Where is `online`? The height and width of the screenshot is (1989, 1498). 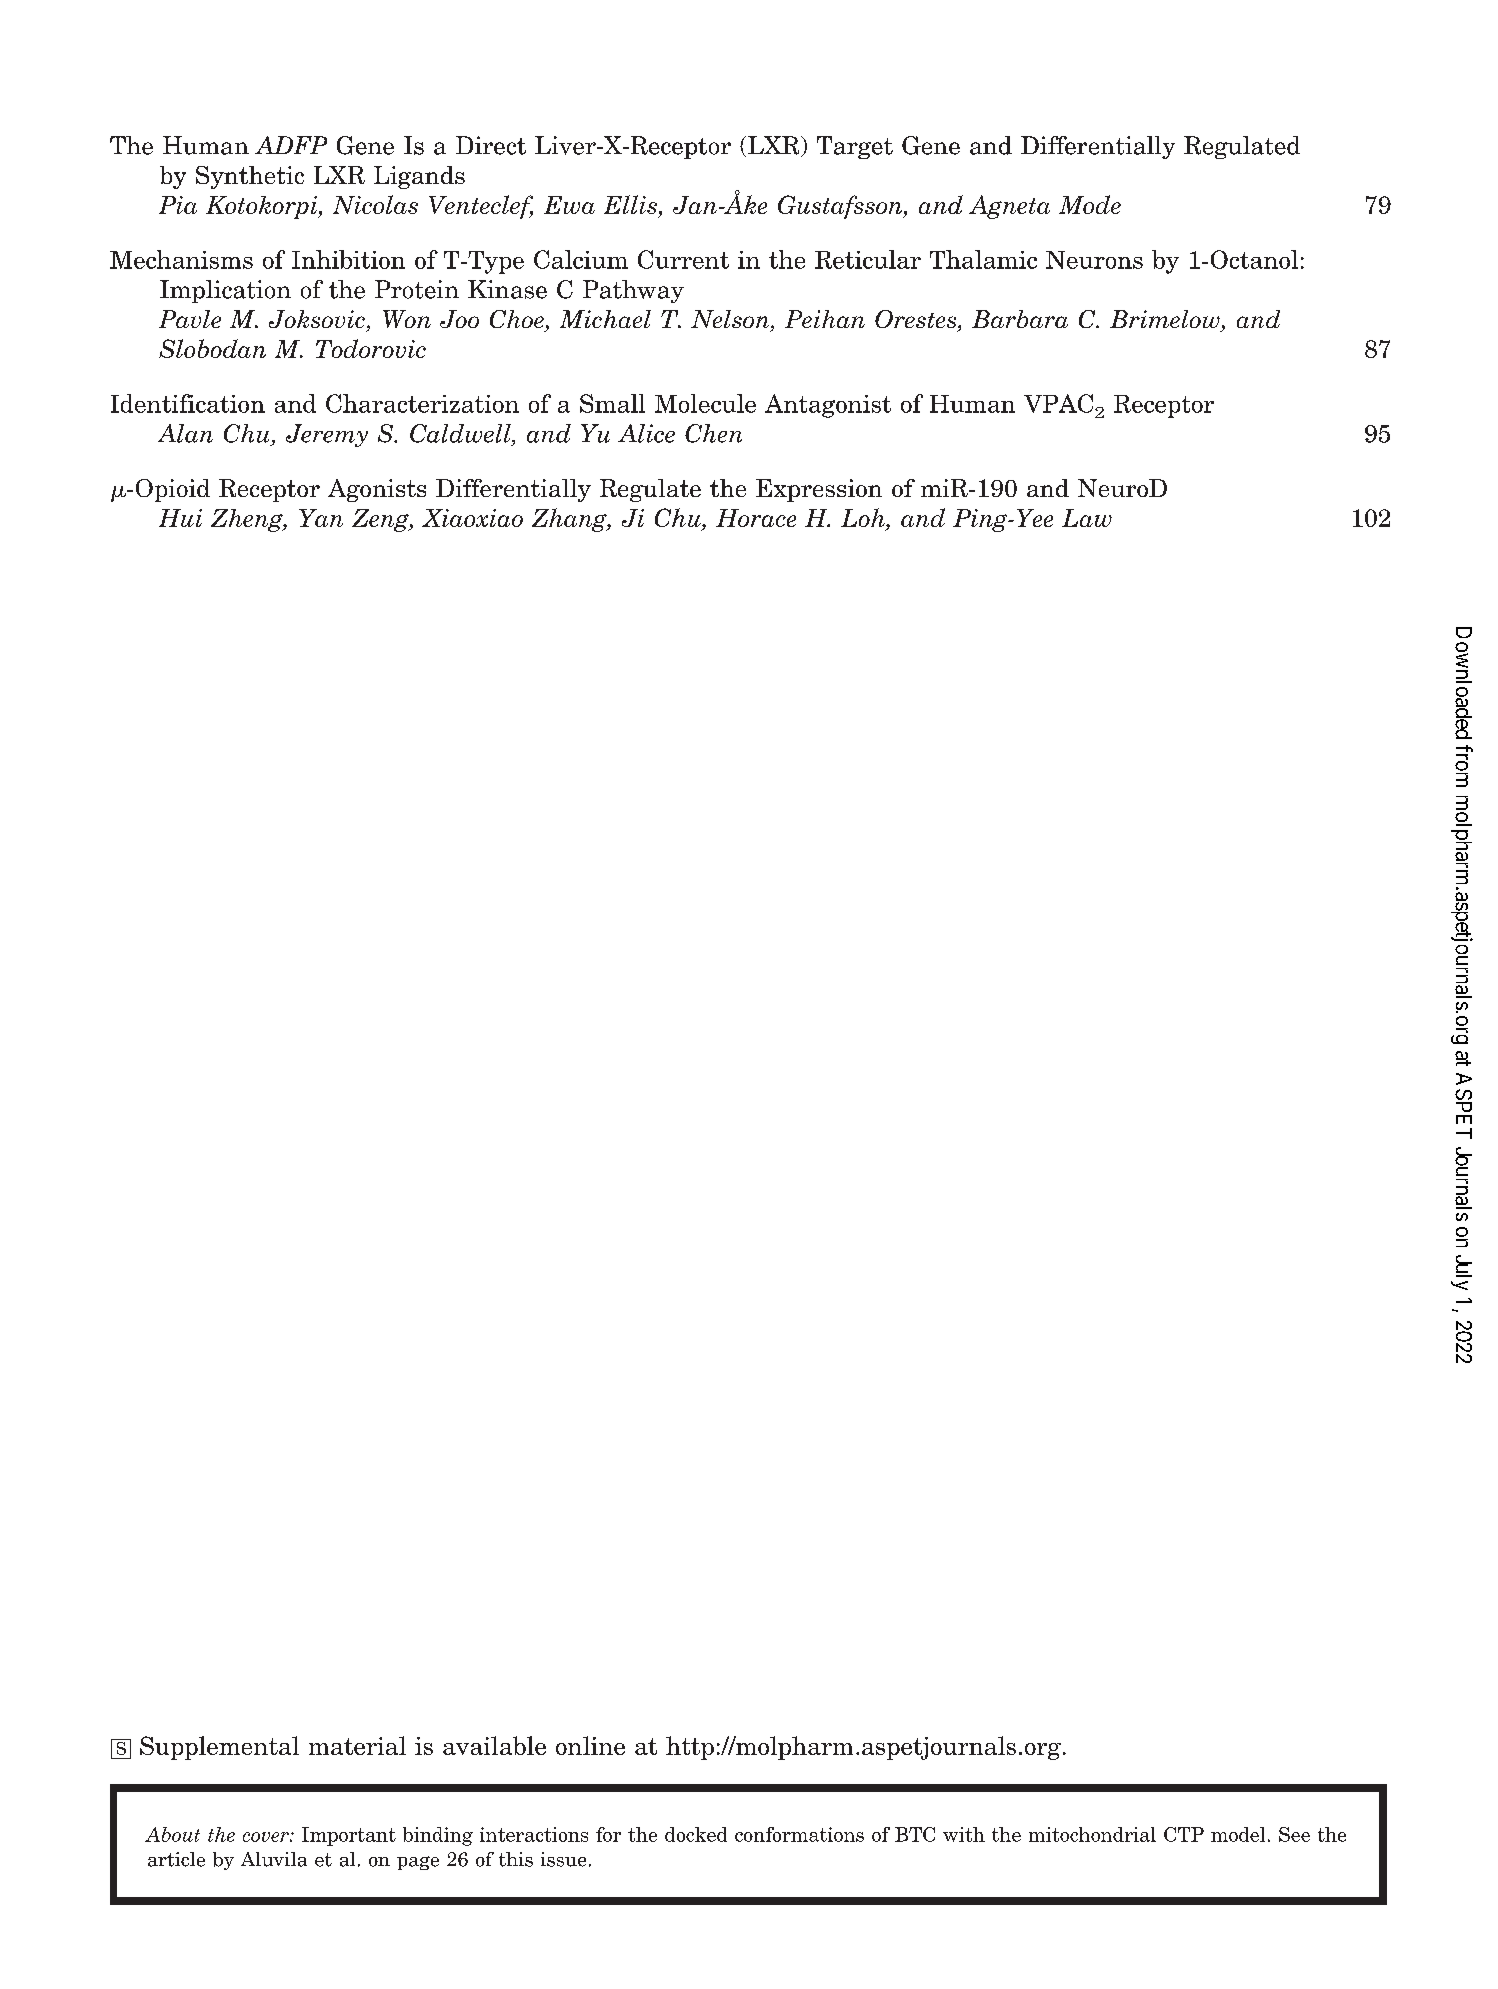 online is located at coordinates (590, 1745).
